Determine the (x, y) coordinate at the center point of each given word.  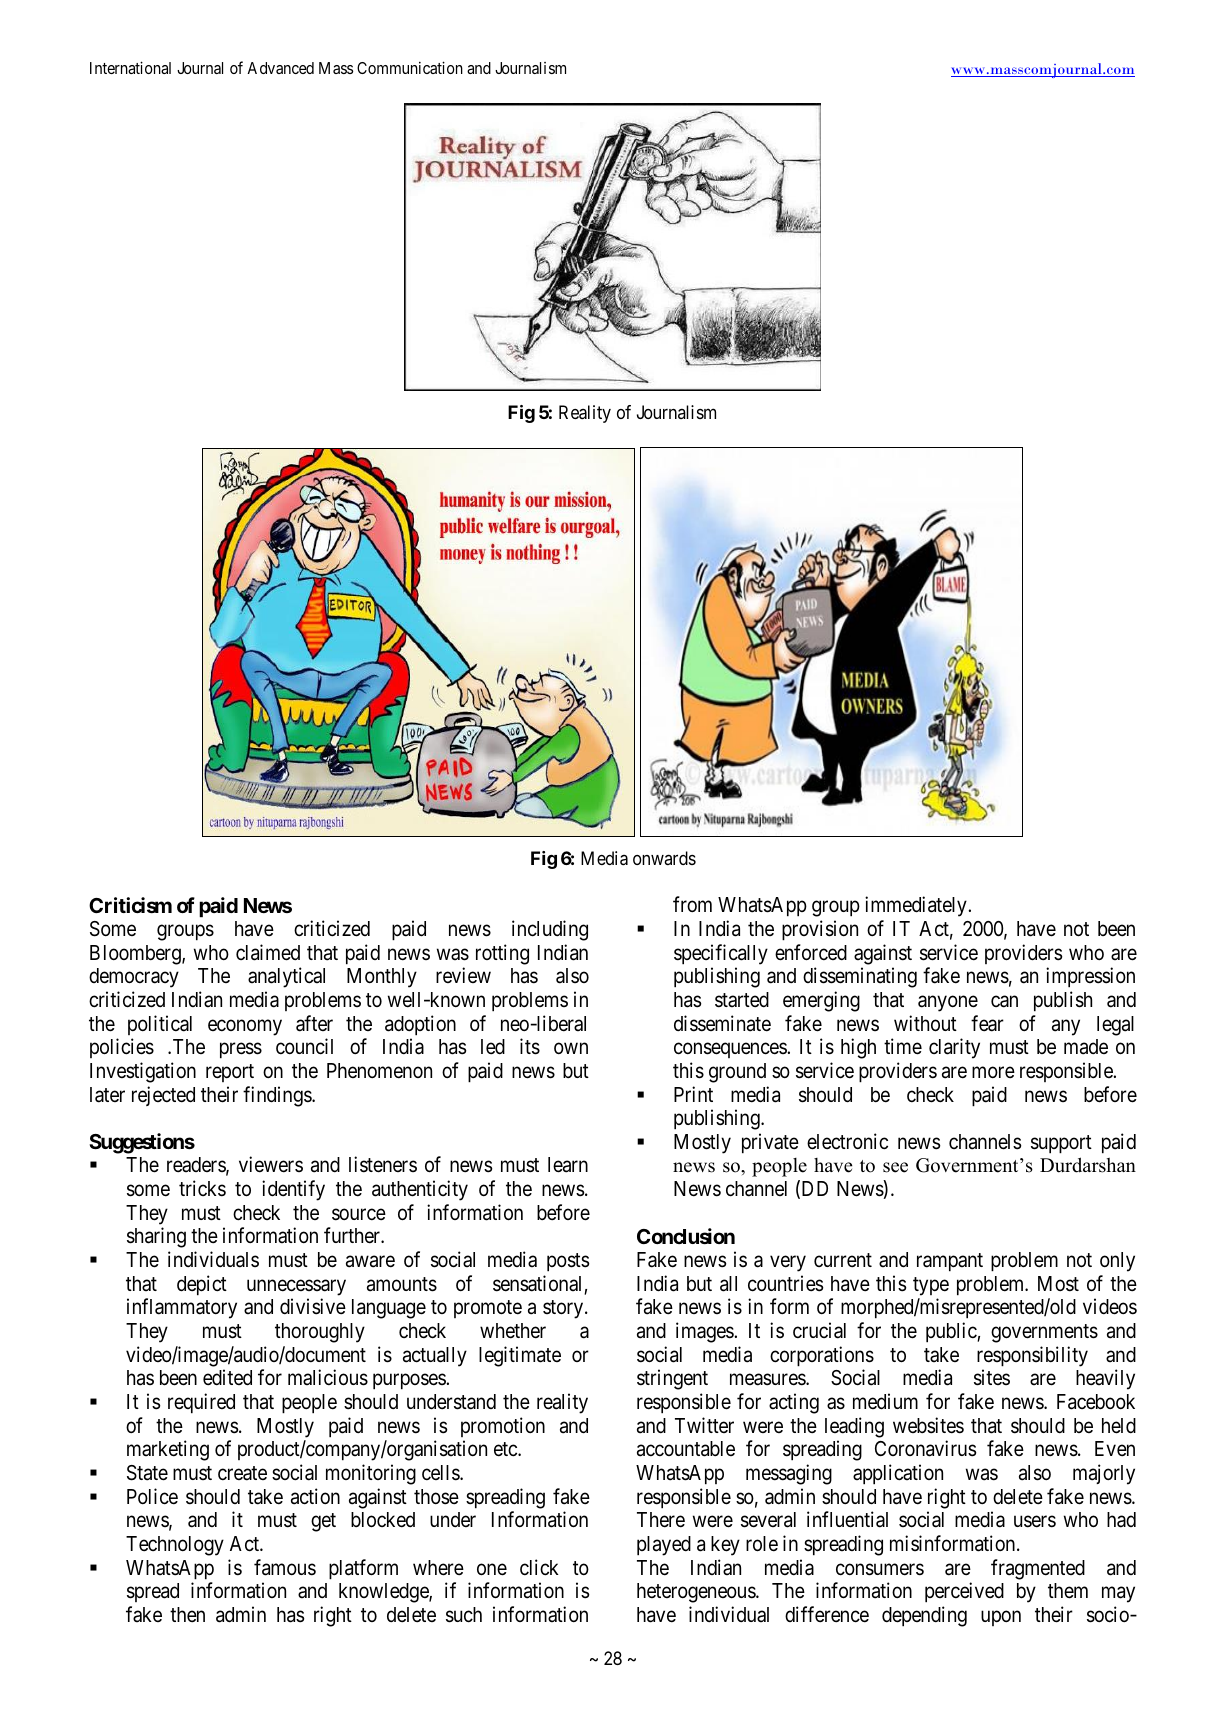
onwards (664, 858)
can (1004, 1001)
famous (285, 1567)
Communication (410, 67)
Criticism (130, 905)
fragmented (1038, 1569)
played (664, 1546)
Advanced (280, 68)
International (130, 67)
